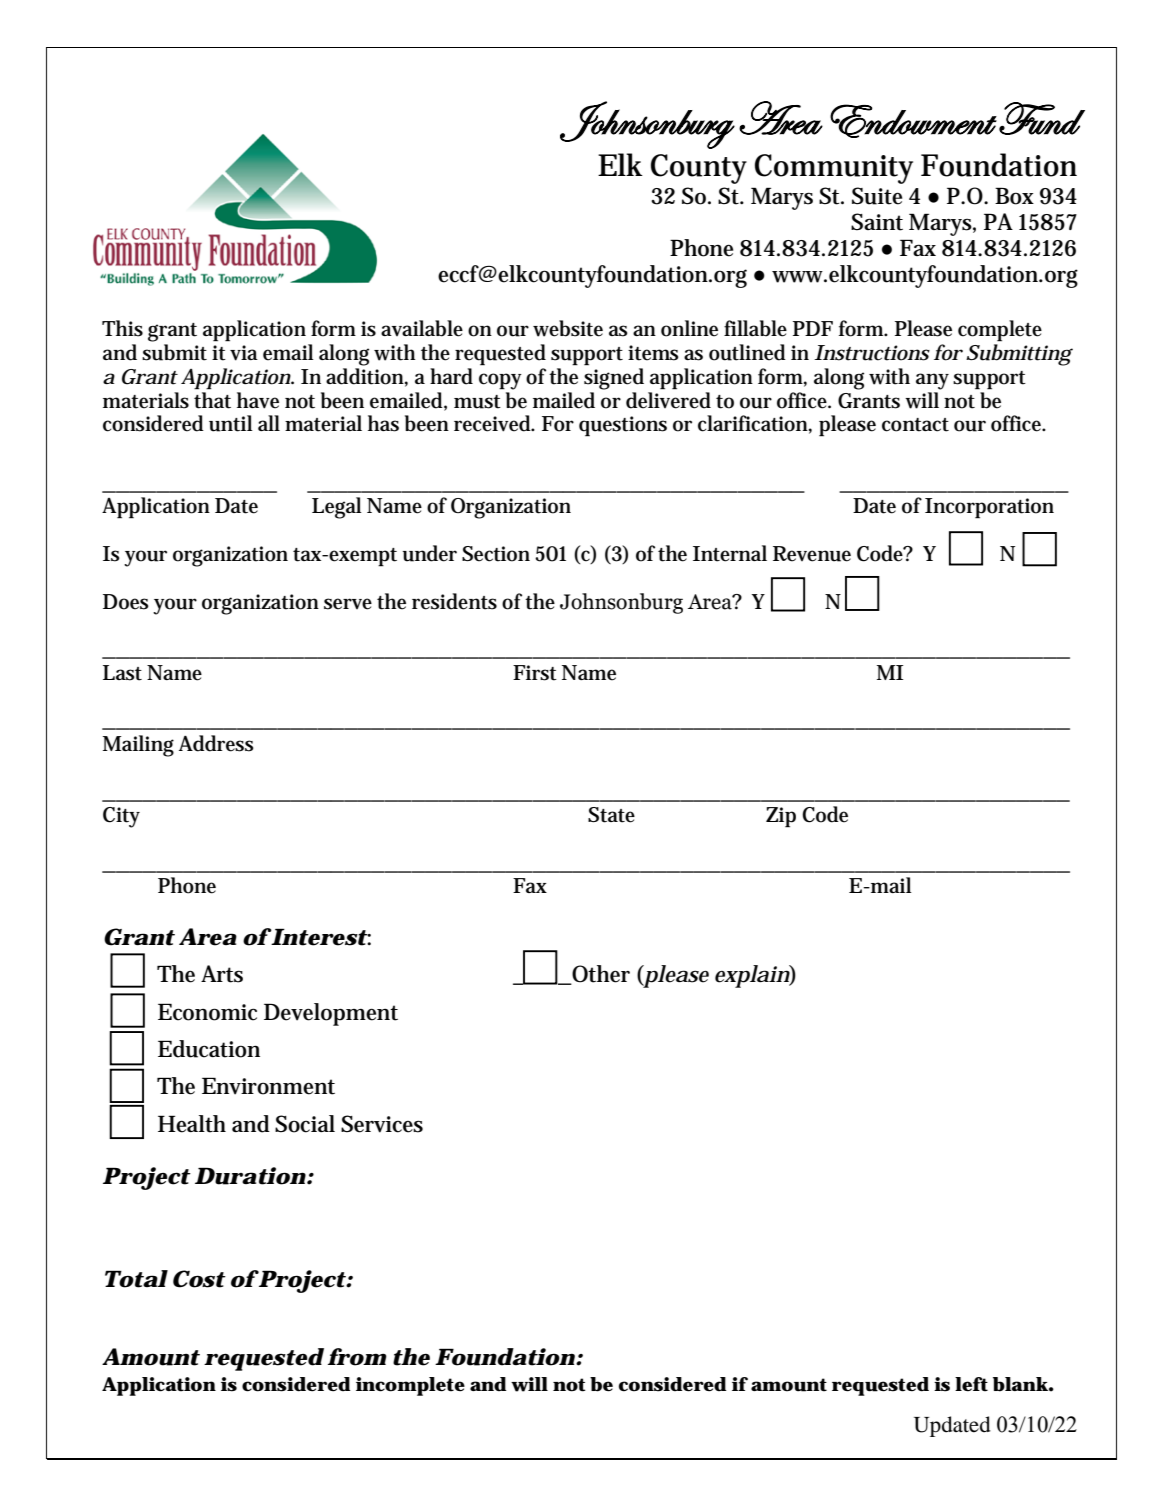  What do you see at coordinates (915, 425) in the screenshot?
I see `contact` at bounding box center [915, 425].
